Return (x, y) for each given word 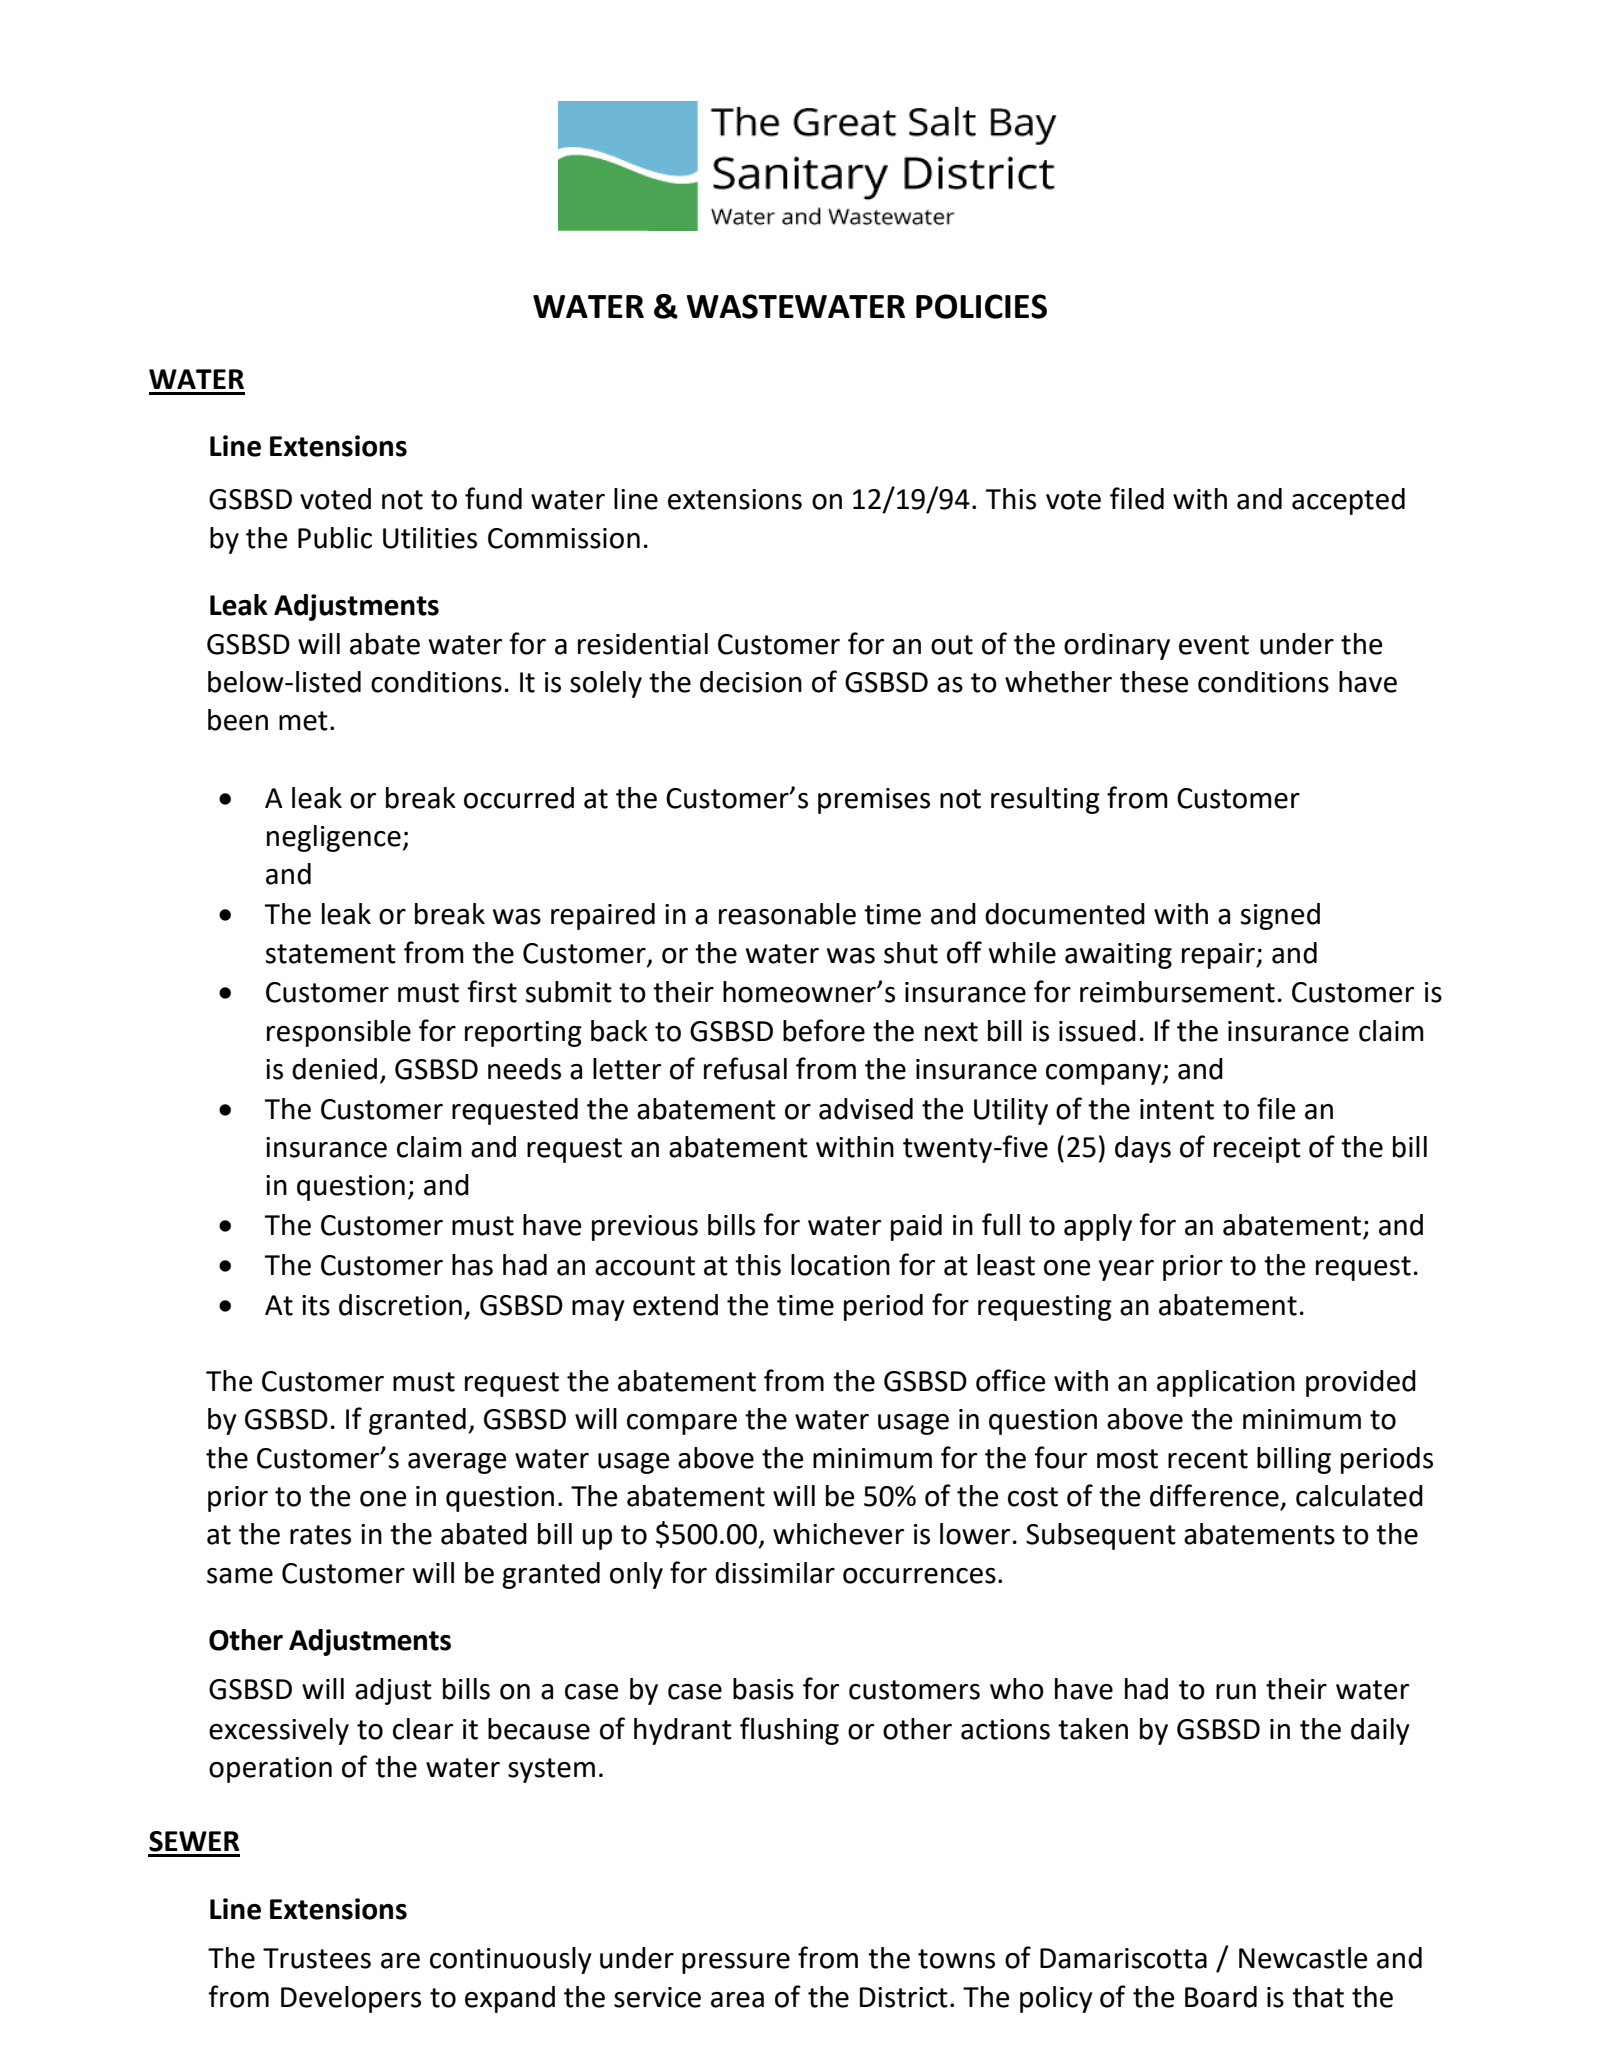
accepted (1348, 501)
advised (866, 1109)
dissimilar (775, 1573)
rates (320, 1535)
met (303, 721)
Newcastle (1303, 1958)
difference (1214, 1495)
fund (493, 498)
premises (874, 801)
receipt (1257, 1150)
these (1154, 682)
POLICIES (981, 306)
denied (334, 1069)
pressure (736, 1963)
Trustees (317, 1958)
